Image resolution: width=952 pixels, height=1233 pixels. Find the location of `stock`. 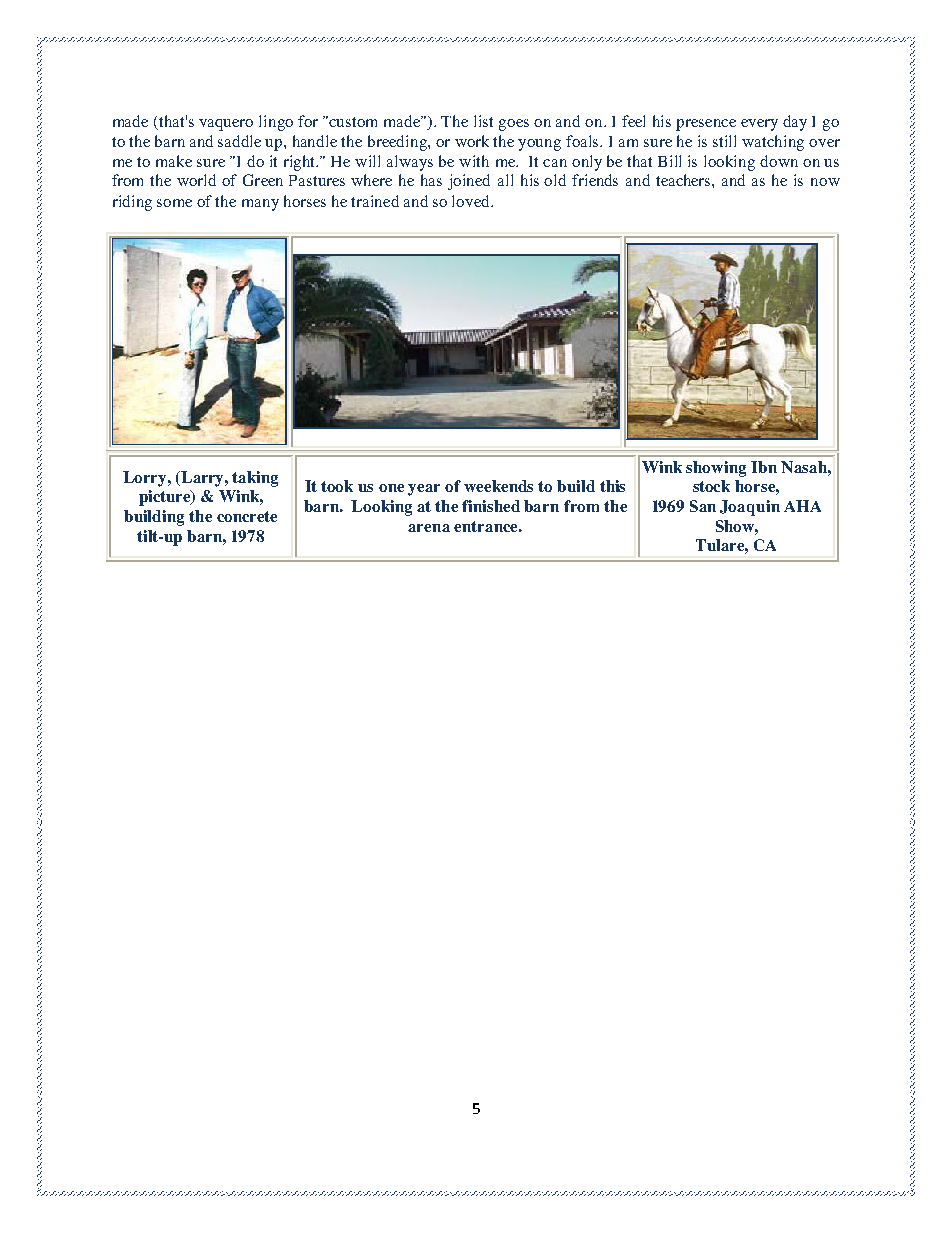

stock is located at coordinates (711, 486).
